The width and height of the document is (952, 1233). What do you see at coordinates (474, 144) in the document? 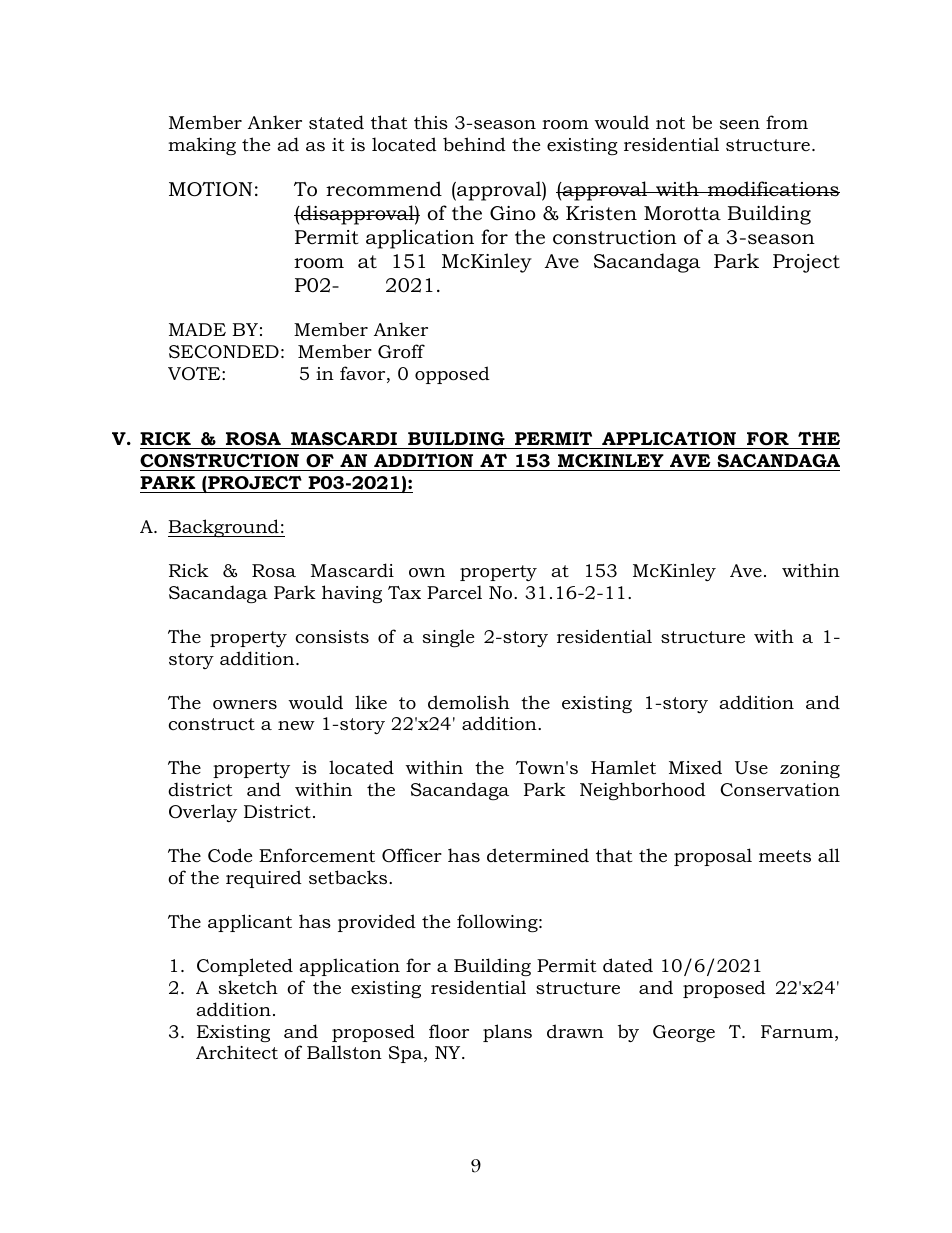
I see `behind` at bounding box center [474, 144].
